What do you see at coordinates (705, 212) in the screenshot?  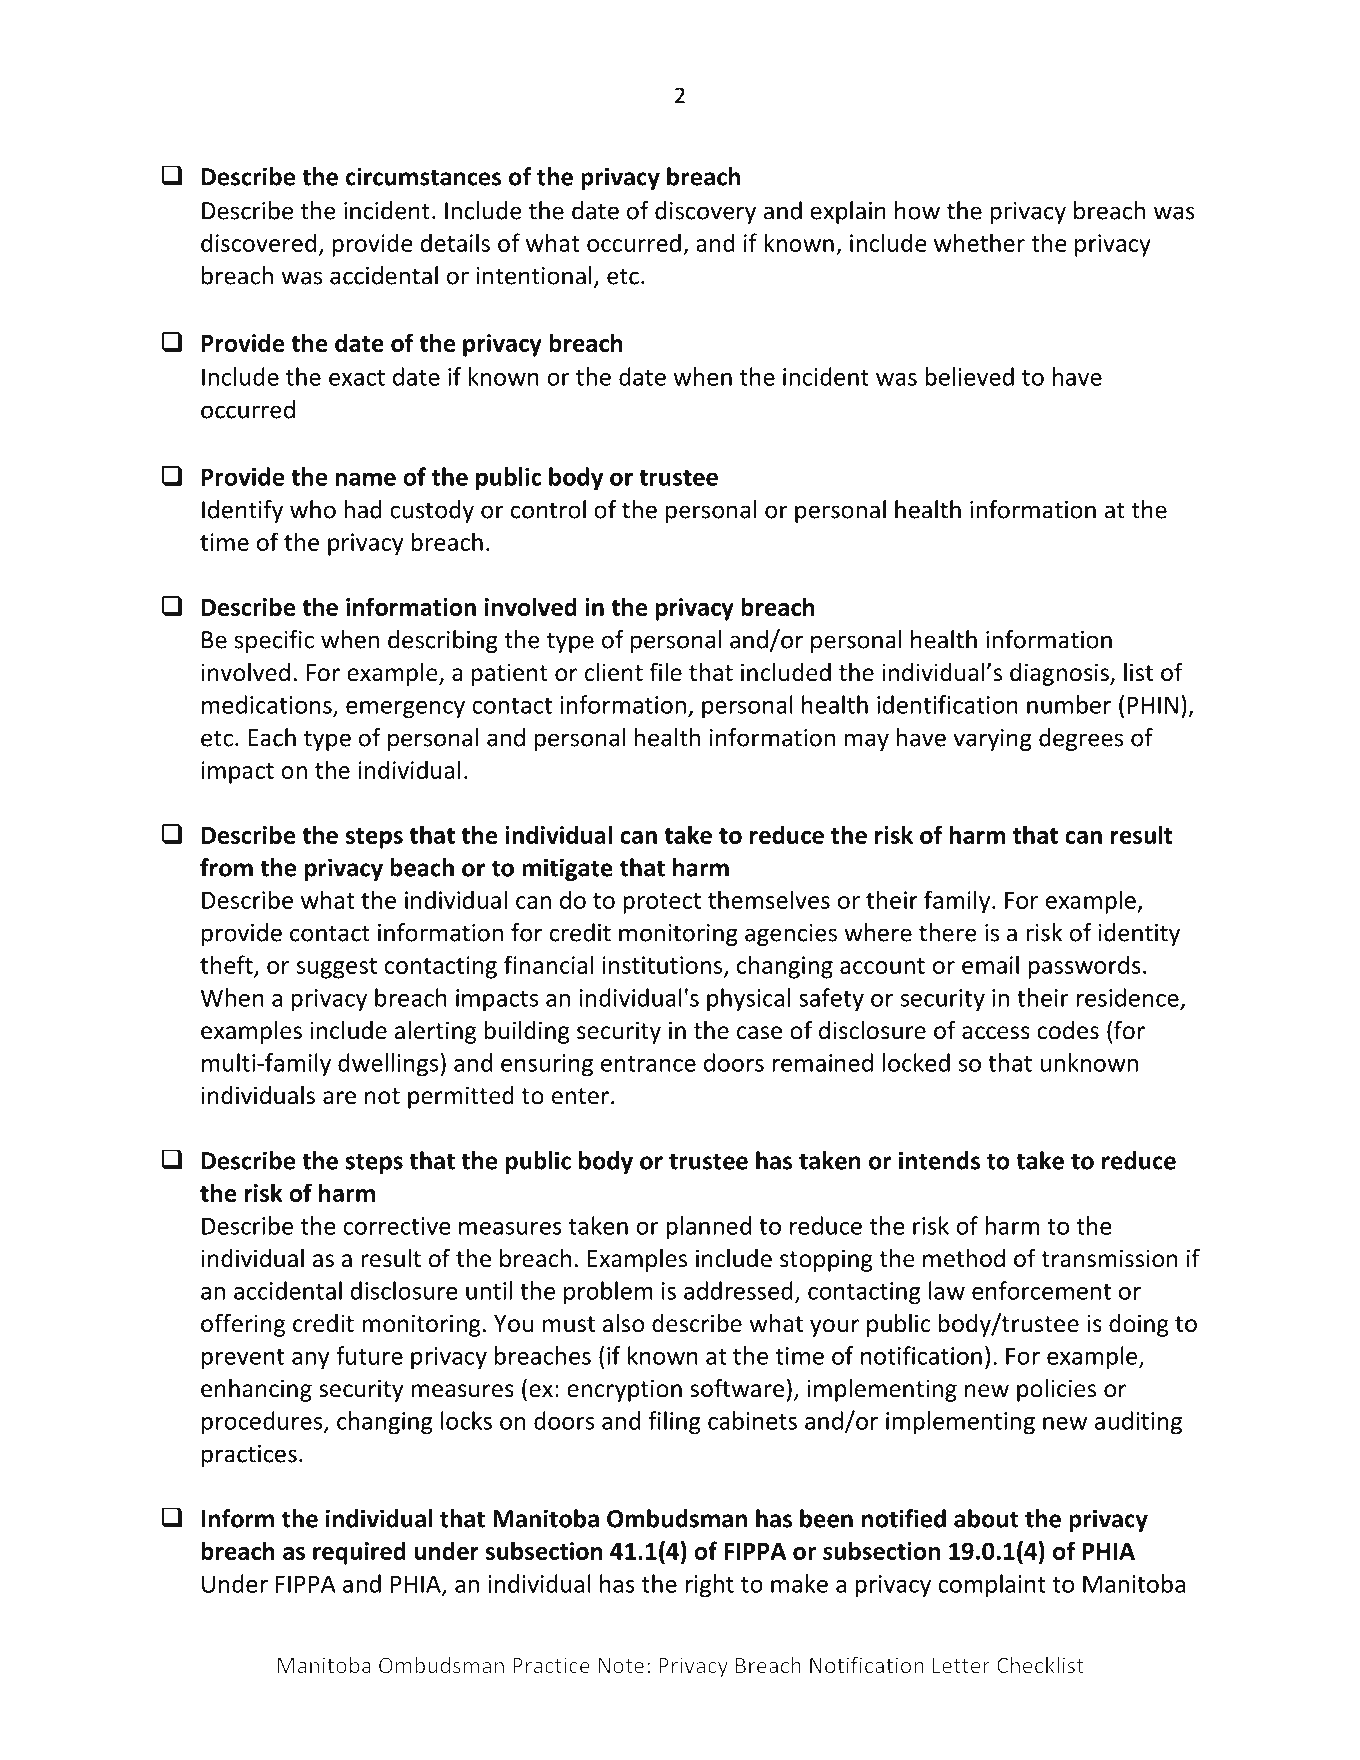 I see `discovery` at bounding box center [705, 212].
